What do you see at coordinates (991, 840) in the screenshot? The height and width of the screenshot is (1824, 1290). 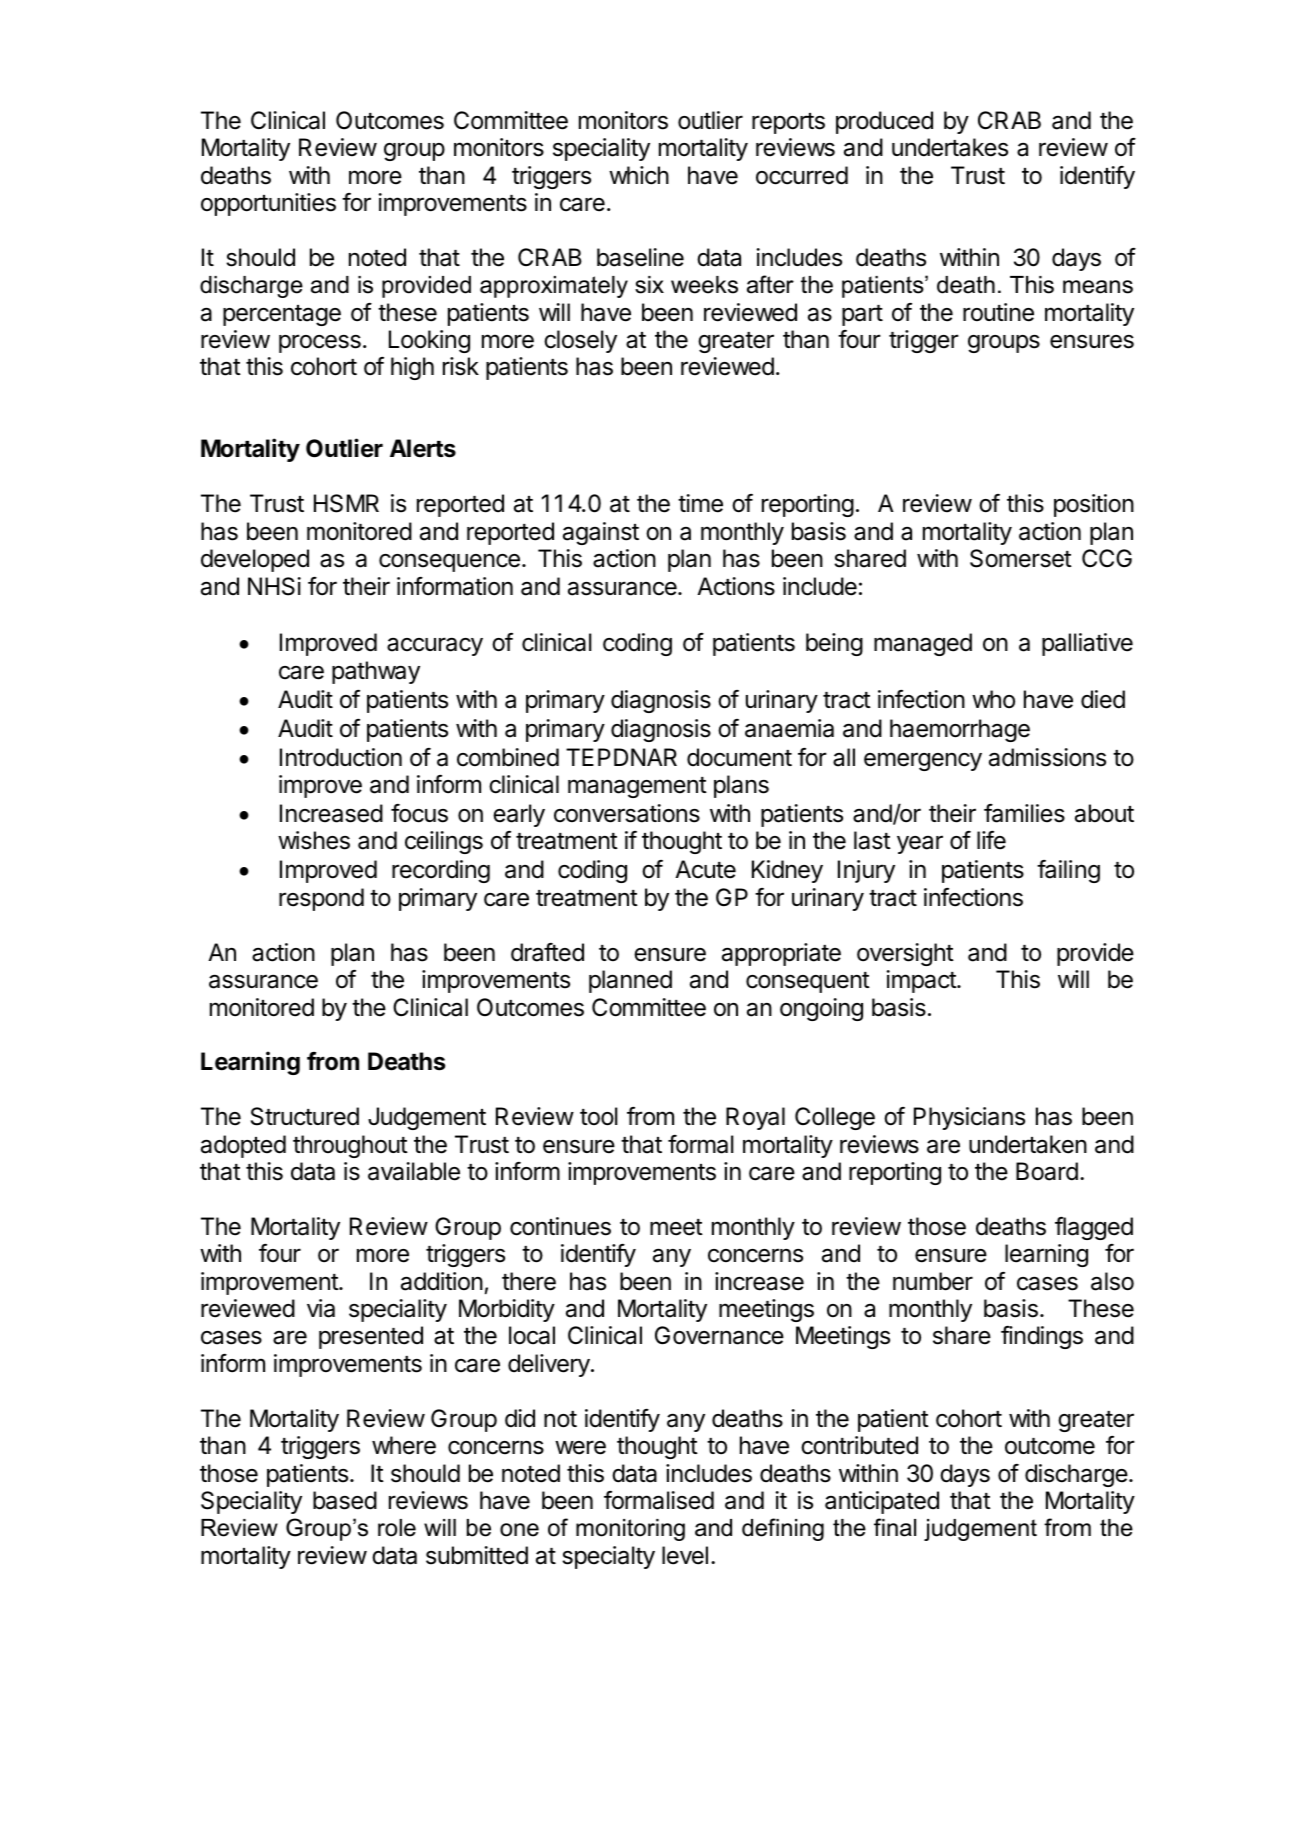 I see `life` at bounding box center [991, 840].
